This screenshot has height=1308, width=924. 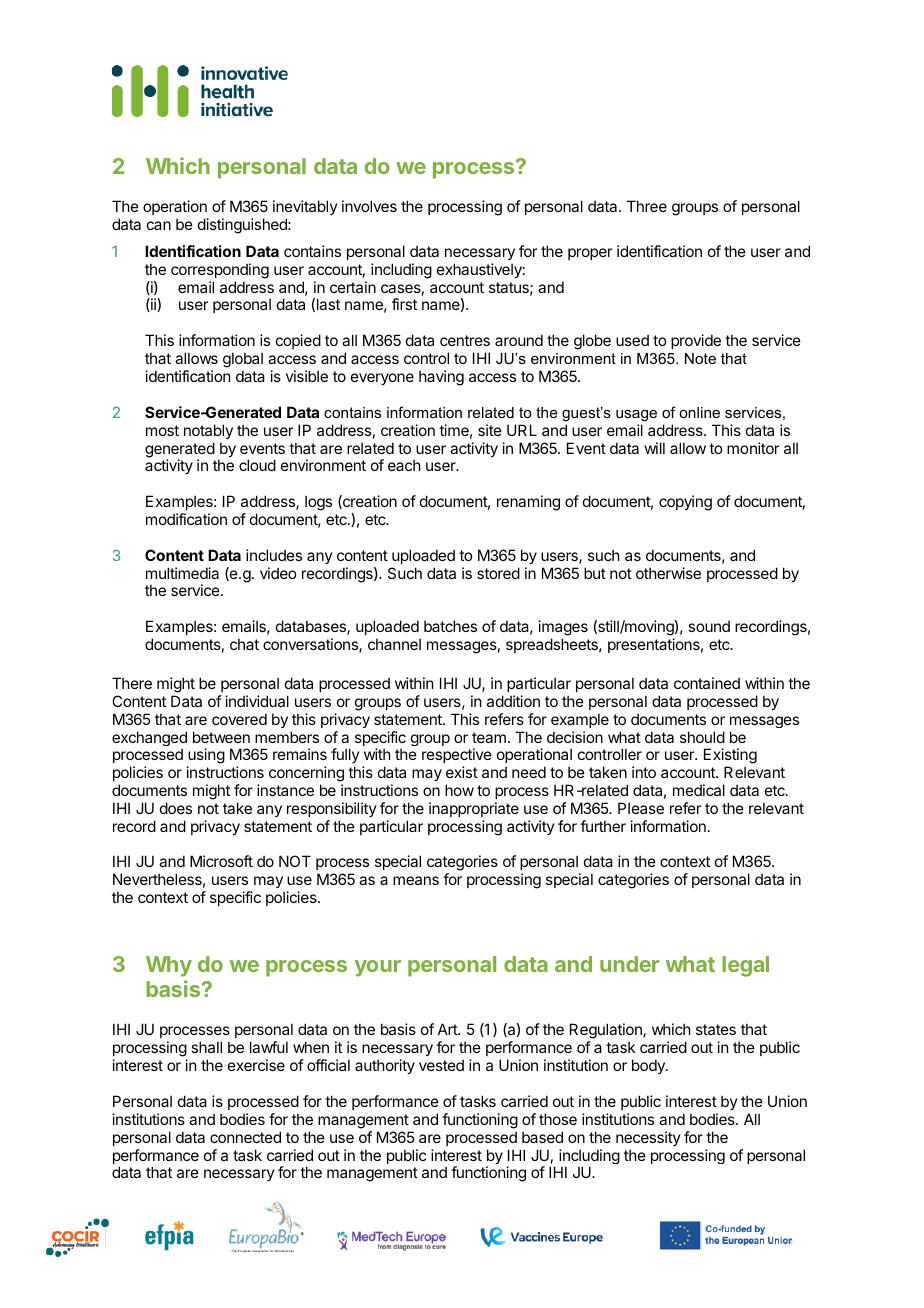 I want to click on involves, so click(x=369, y=206).
